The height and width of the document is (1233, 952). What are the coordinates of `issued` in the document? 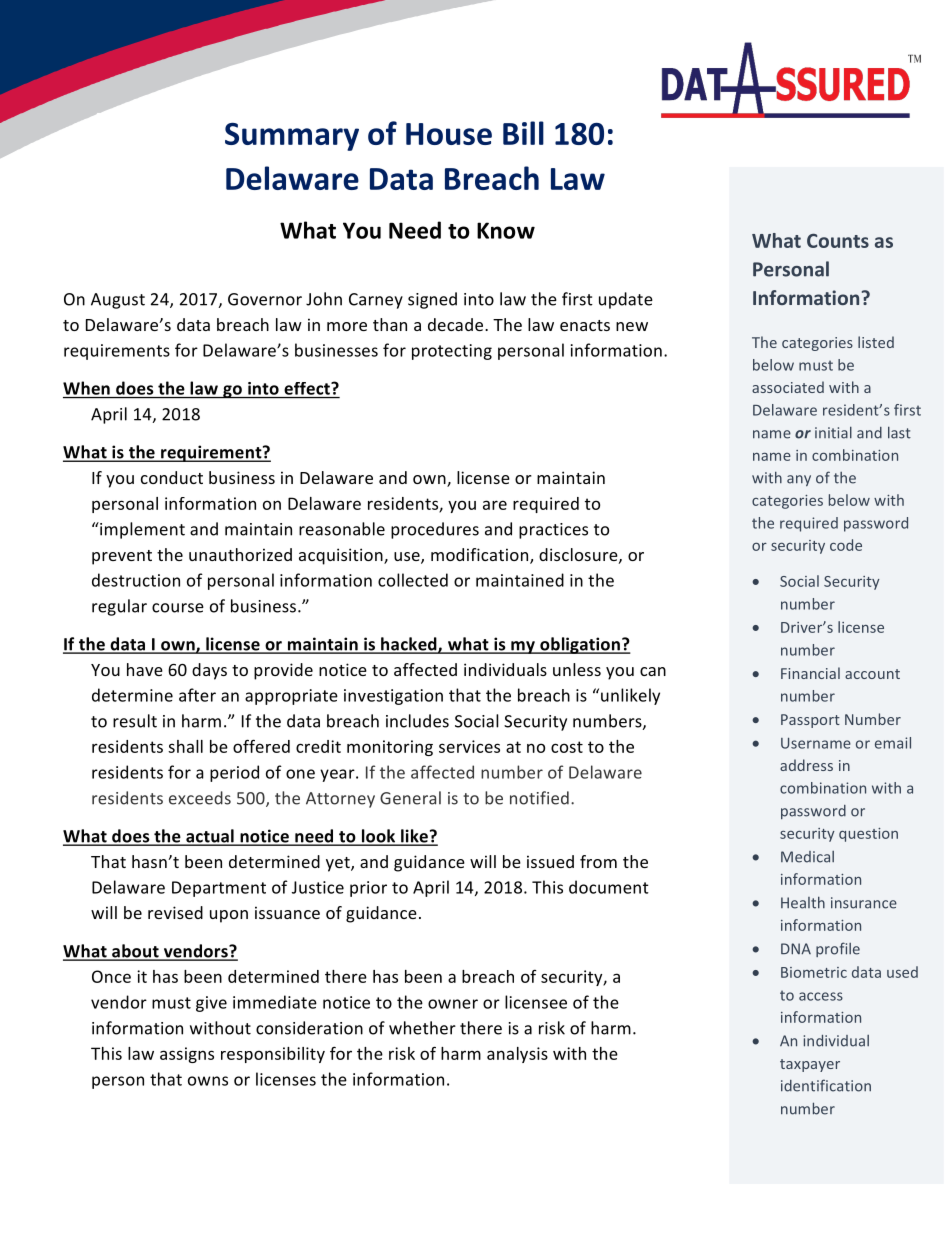 It's located at (550, 861).
